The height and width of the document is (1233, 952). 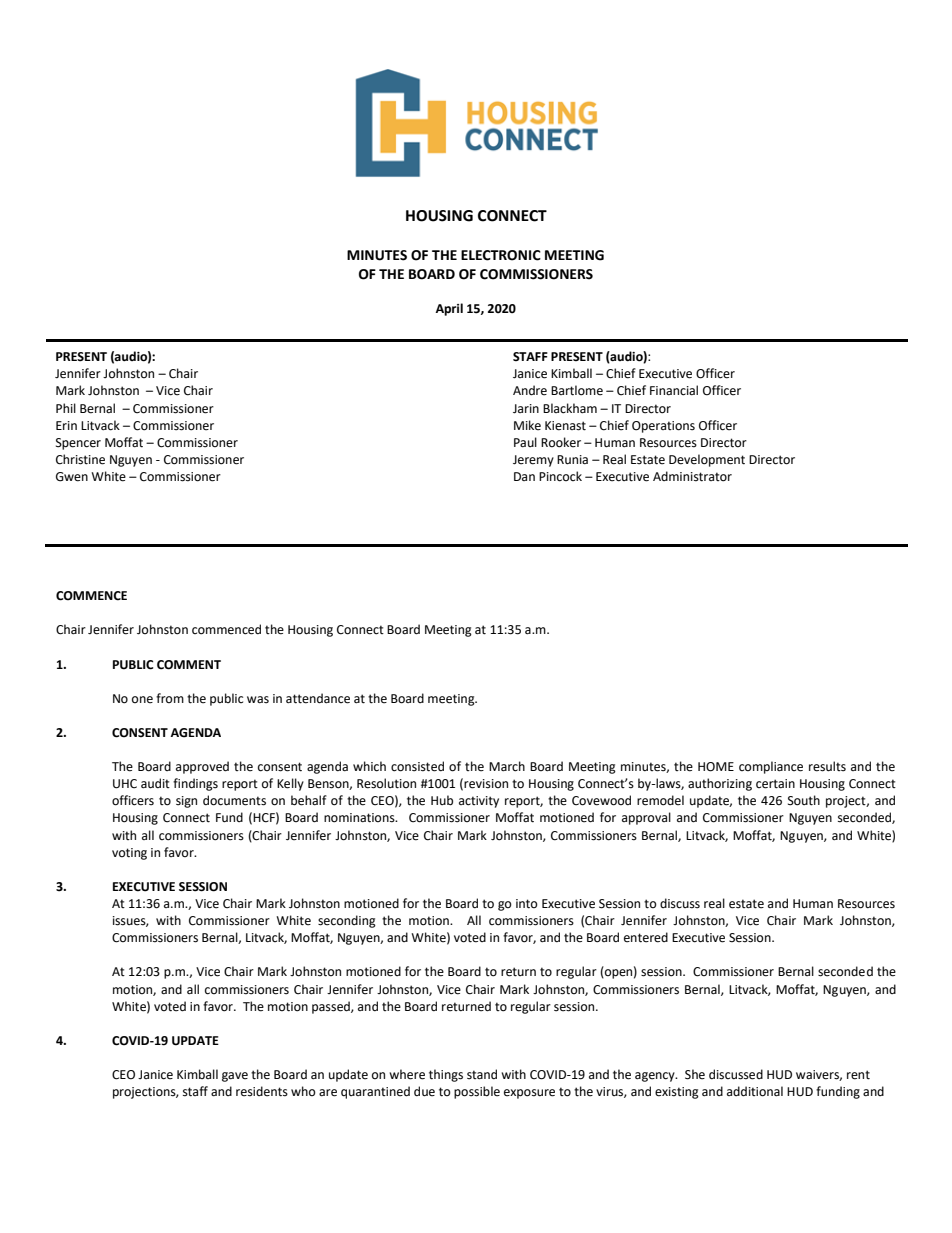 What do you see at coordinates (66, 408) in the document?
I see `Phil` at bounding box center [66, 408].
